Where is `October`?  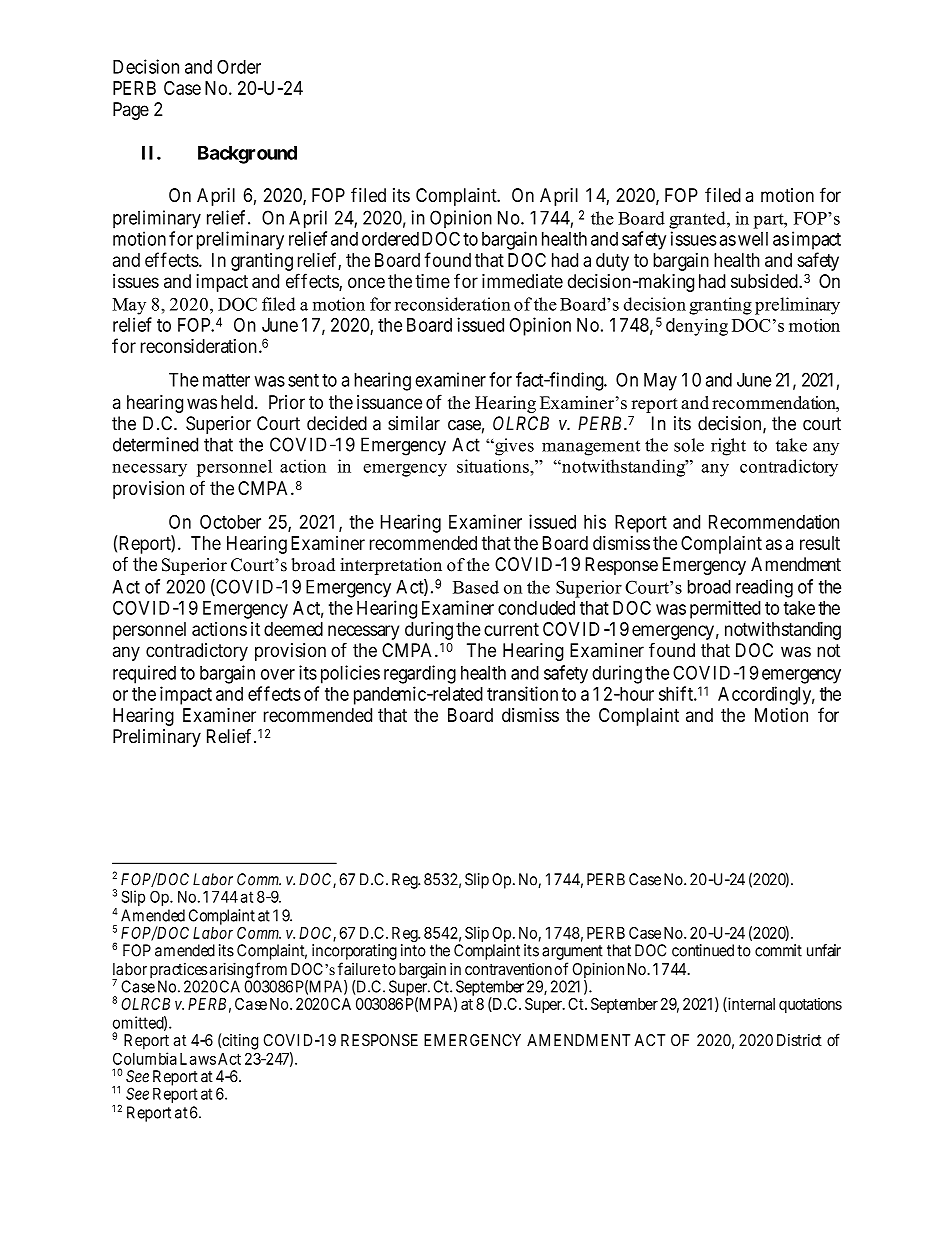
October is located at coordinates (230, 522).
